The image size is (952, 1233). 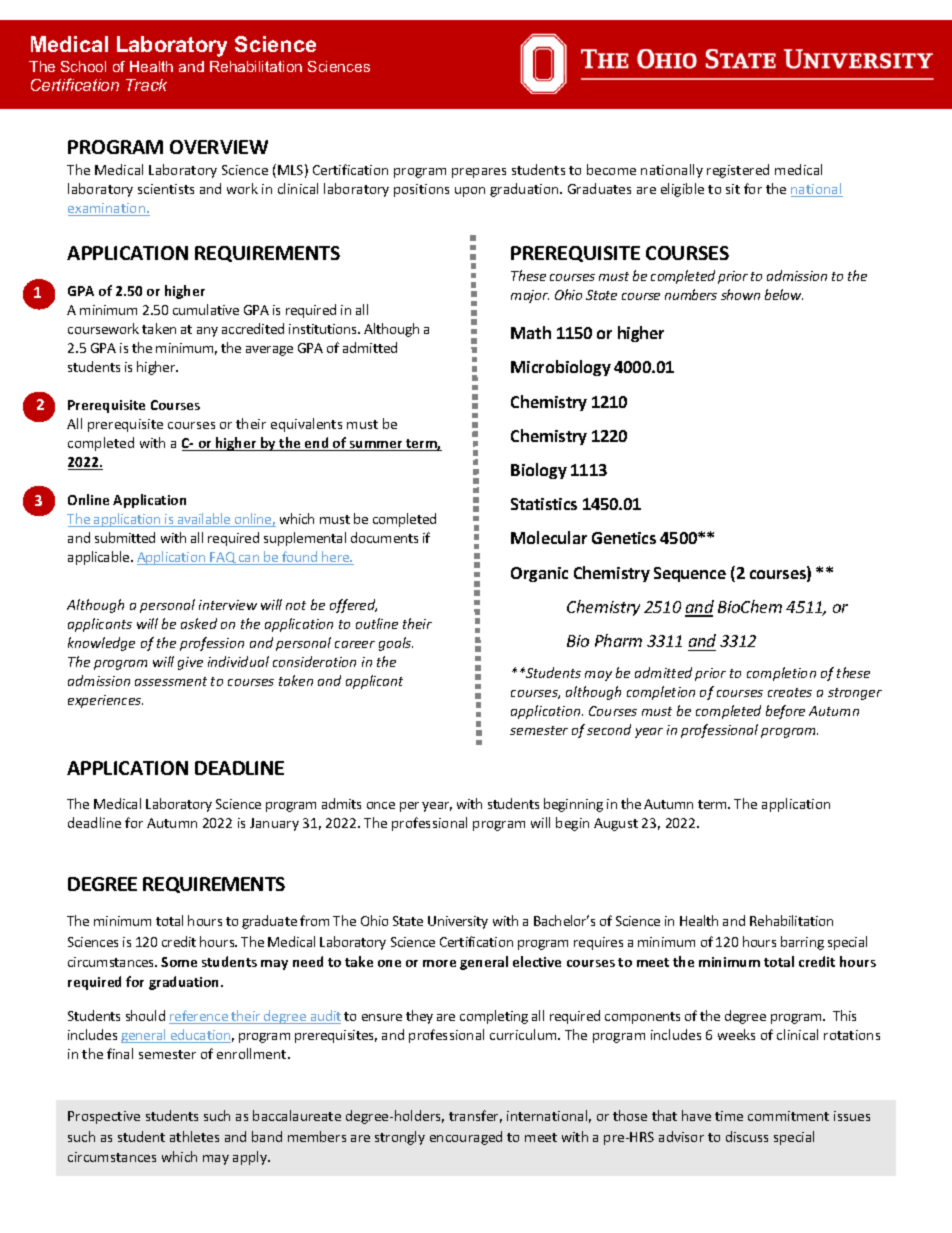 What do you see at coordinates (146, 85) in the page?
I see `Track` at bounding box center [146, 85].
